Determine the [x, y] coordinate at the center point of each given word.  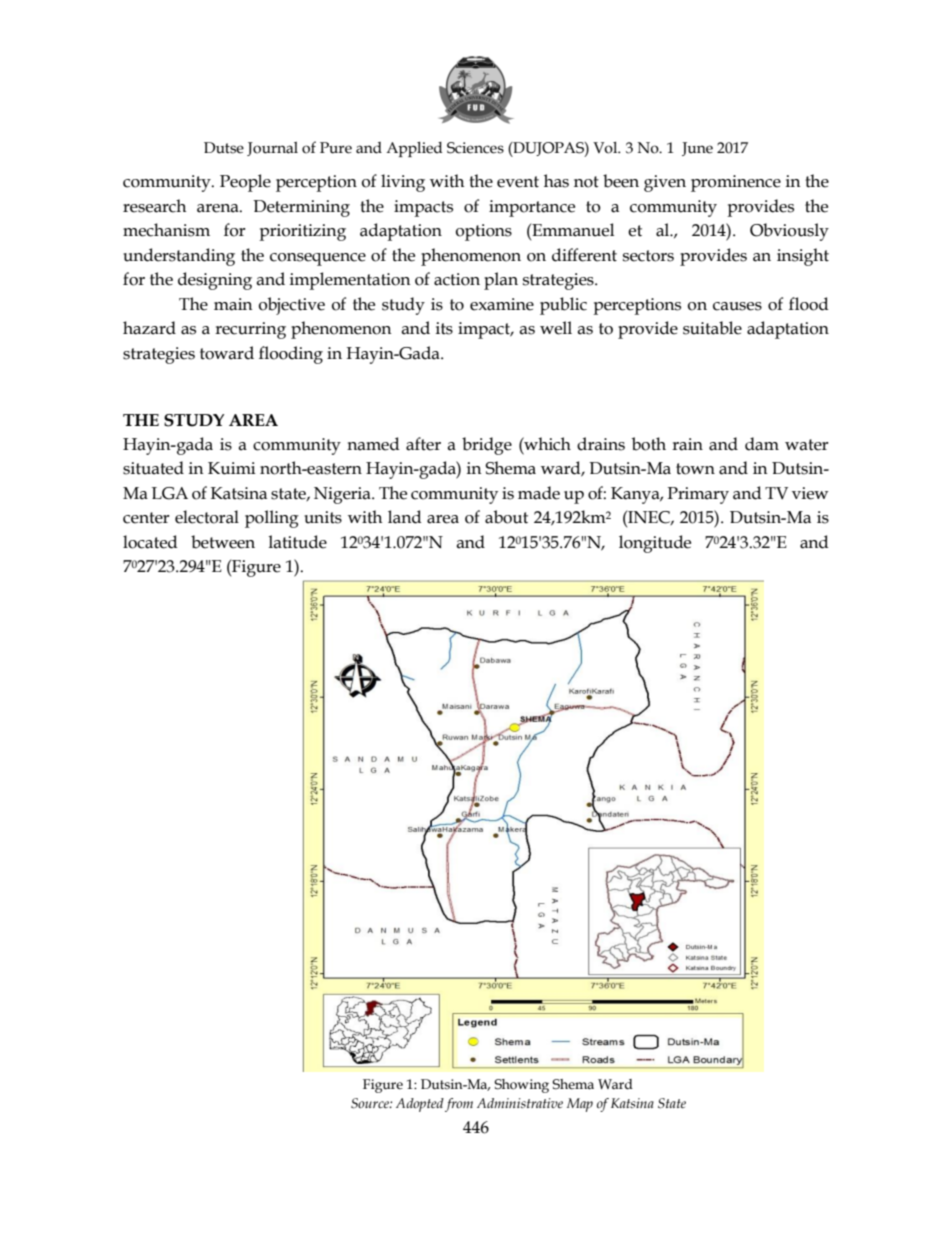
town [695, 469]
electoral [207, 517]
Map [580, 1105]
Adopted [420, 1105]
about [506, 517]
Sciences [475, 148]
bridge [487, 446]
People [245, 183]
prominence [736, 183]
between [223, 542]
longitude [655, 544]
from [459, 1105]
